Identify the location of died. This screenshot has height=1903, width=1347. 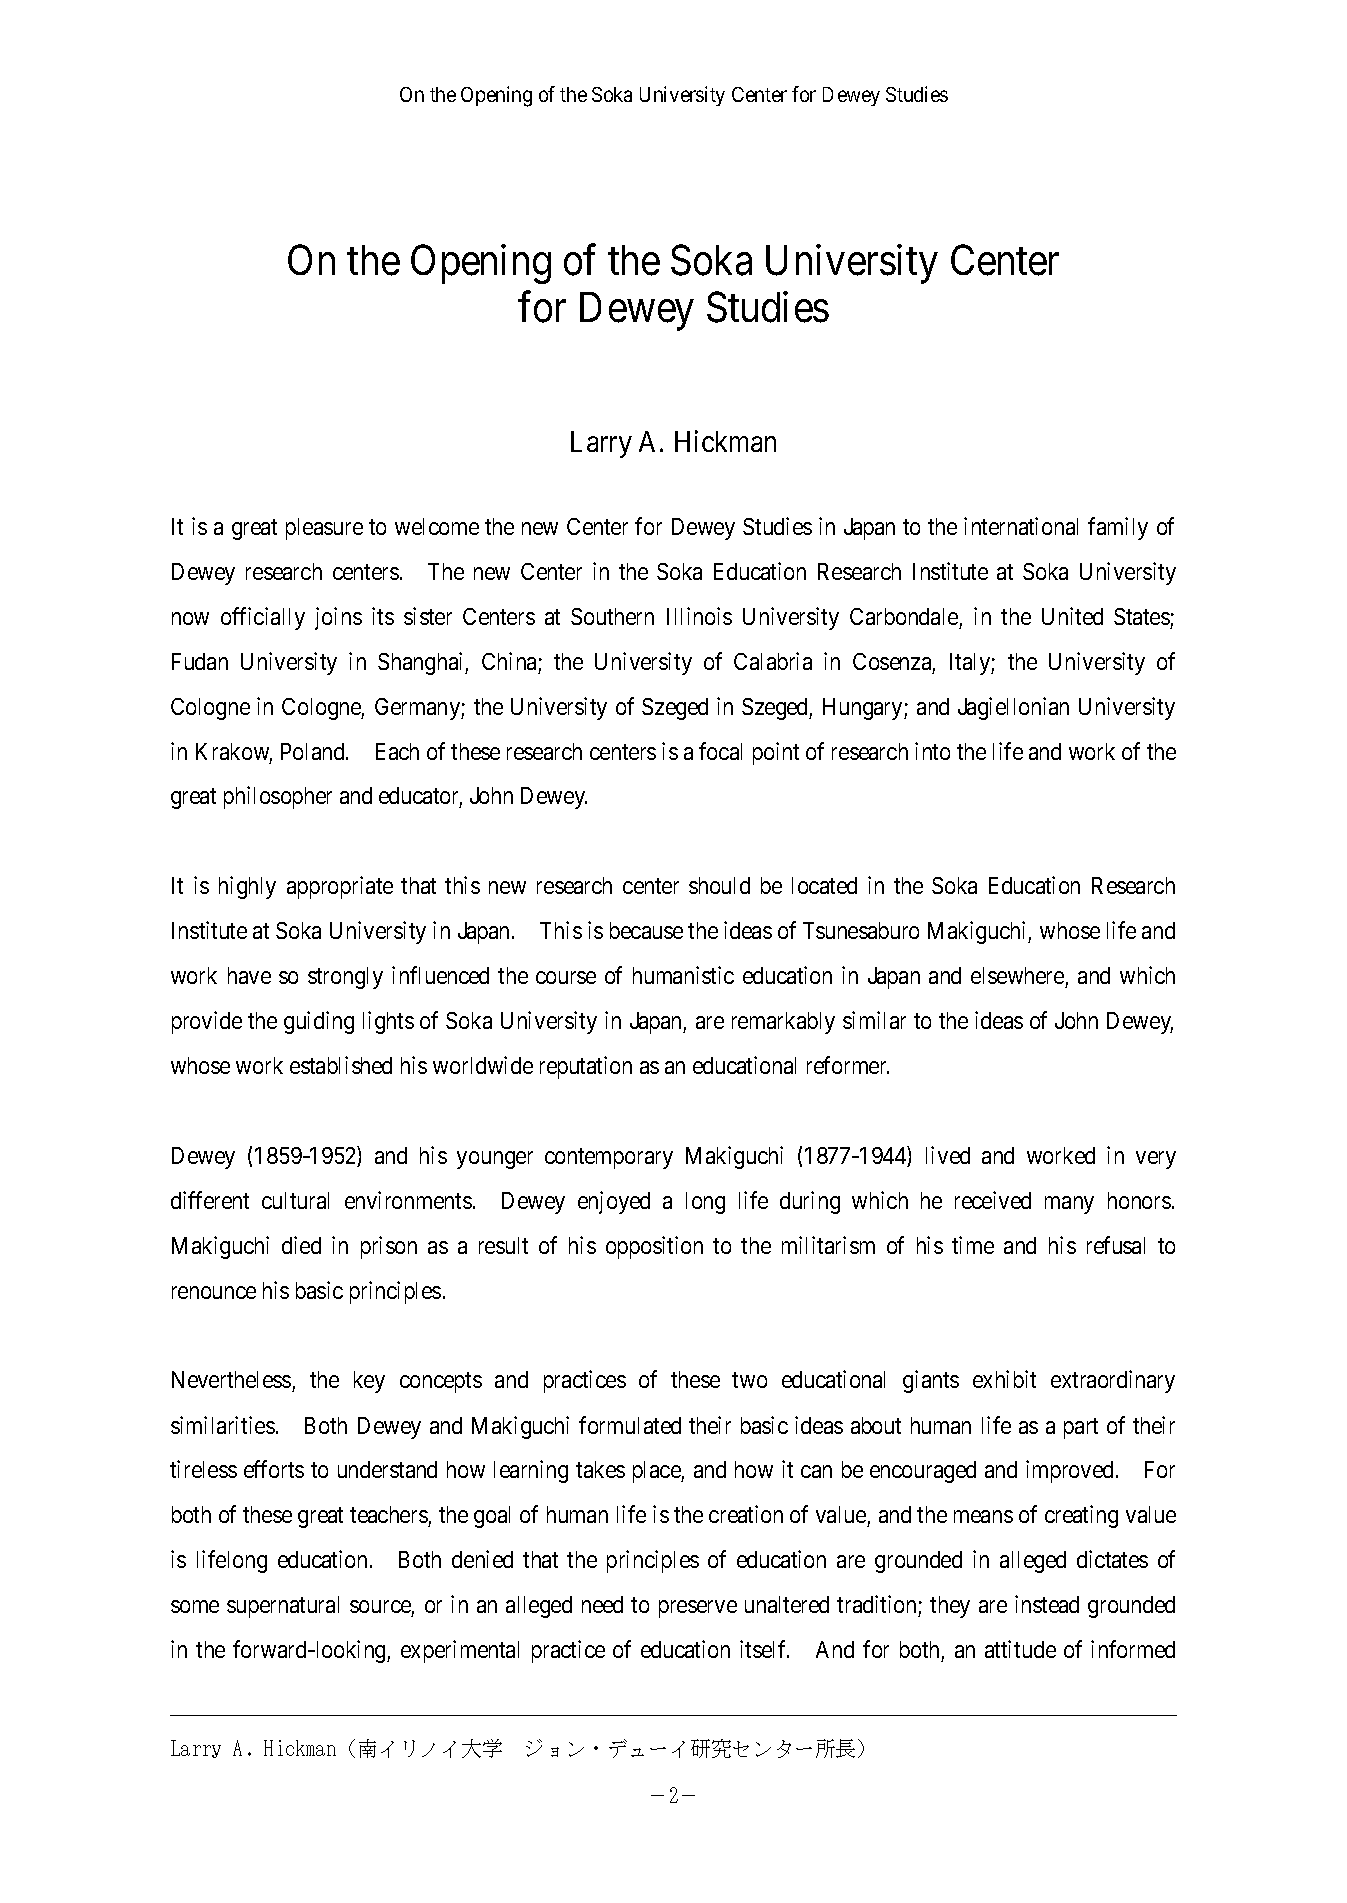
(301, 1245).
